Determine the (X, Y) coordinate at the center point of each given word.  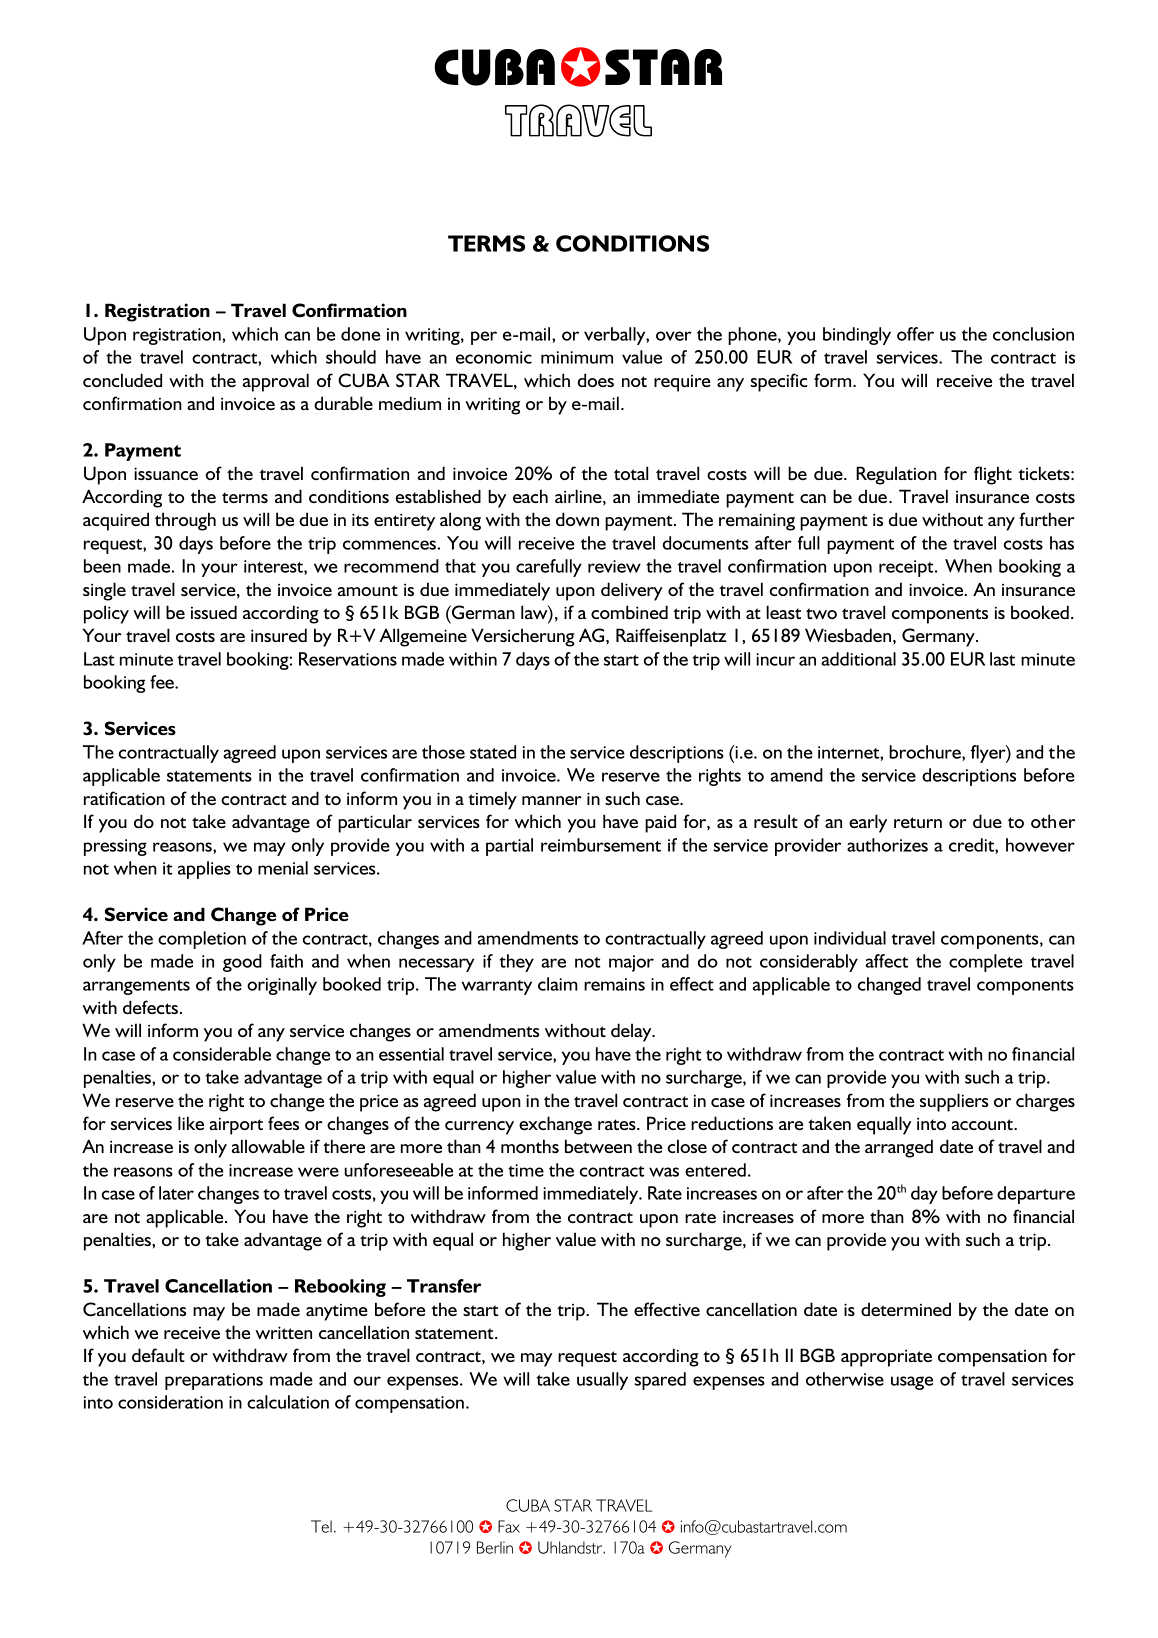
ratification (124, 798)
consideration (170, 1402)
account (983, 1124)
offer (915, 334)
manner (552, 800)
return (918, 822)
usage (912, 1383)
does (596, 380)
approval (276, 382)
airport (236, 1126)
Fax (509, 1526)
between (598, 1146)
